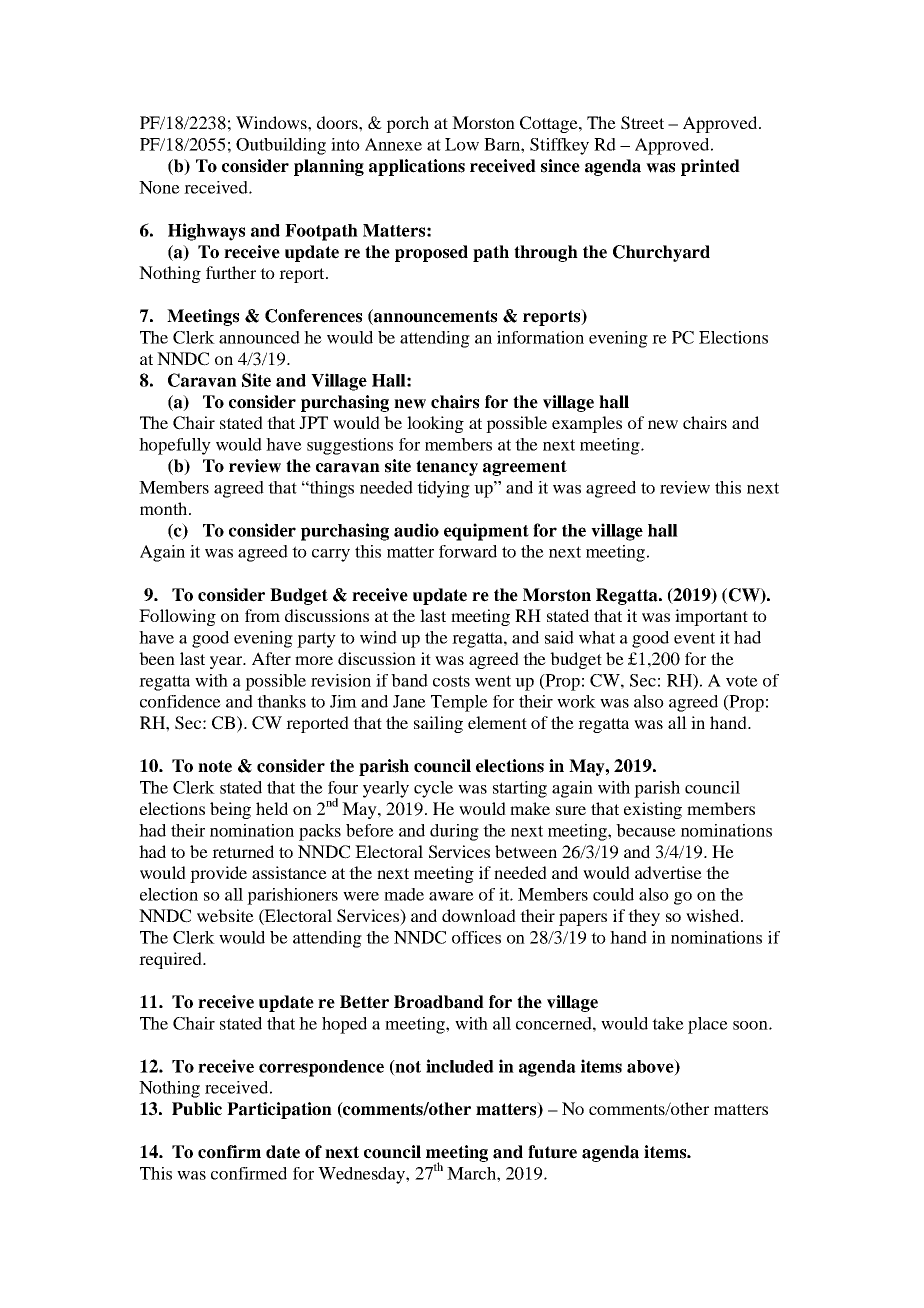  Describe the element at coordinates (417, 167) in the screenshot. I see `applications` at that location.
